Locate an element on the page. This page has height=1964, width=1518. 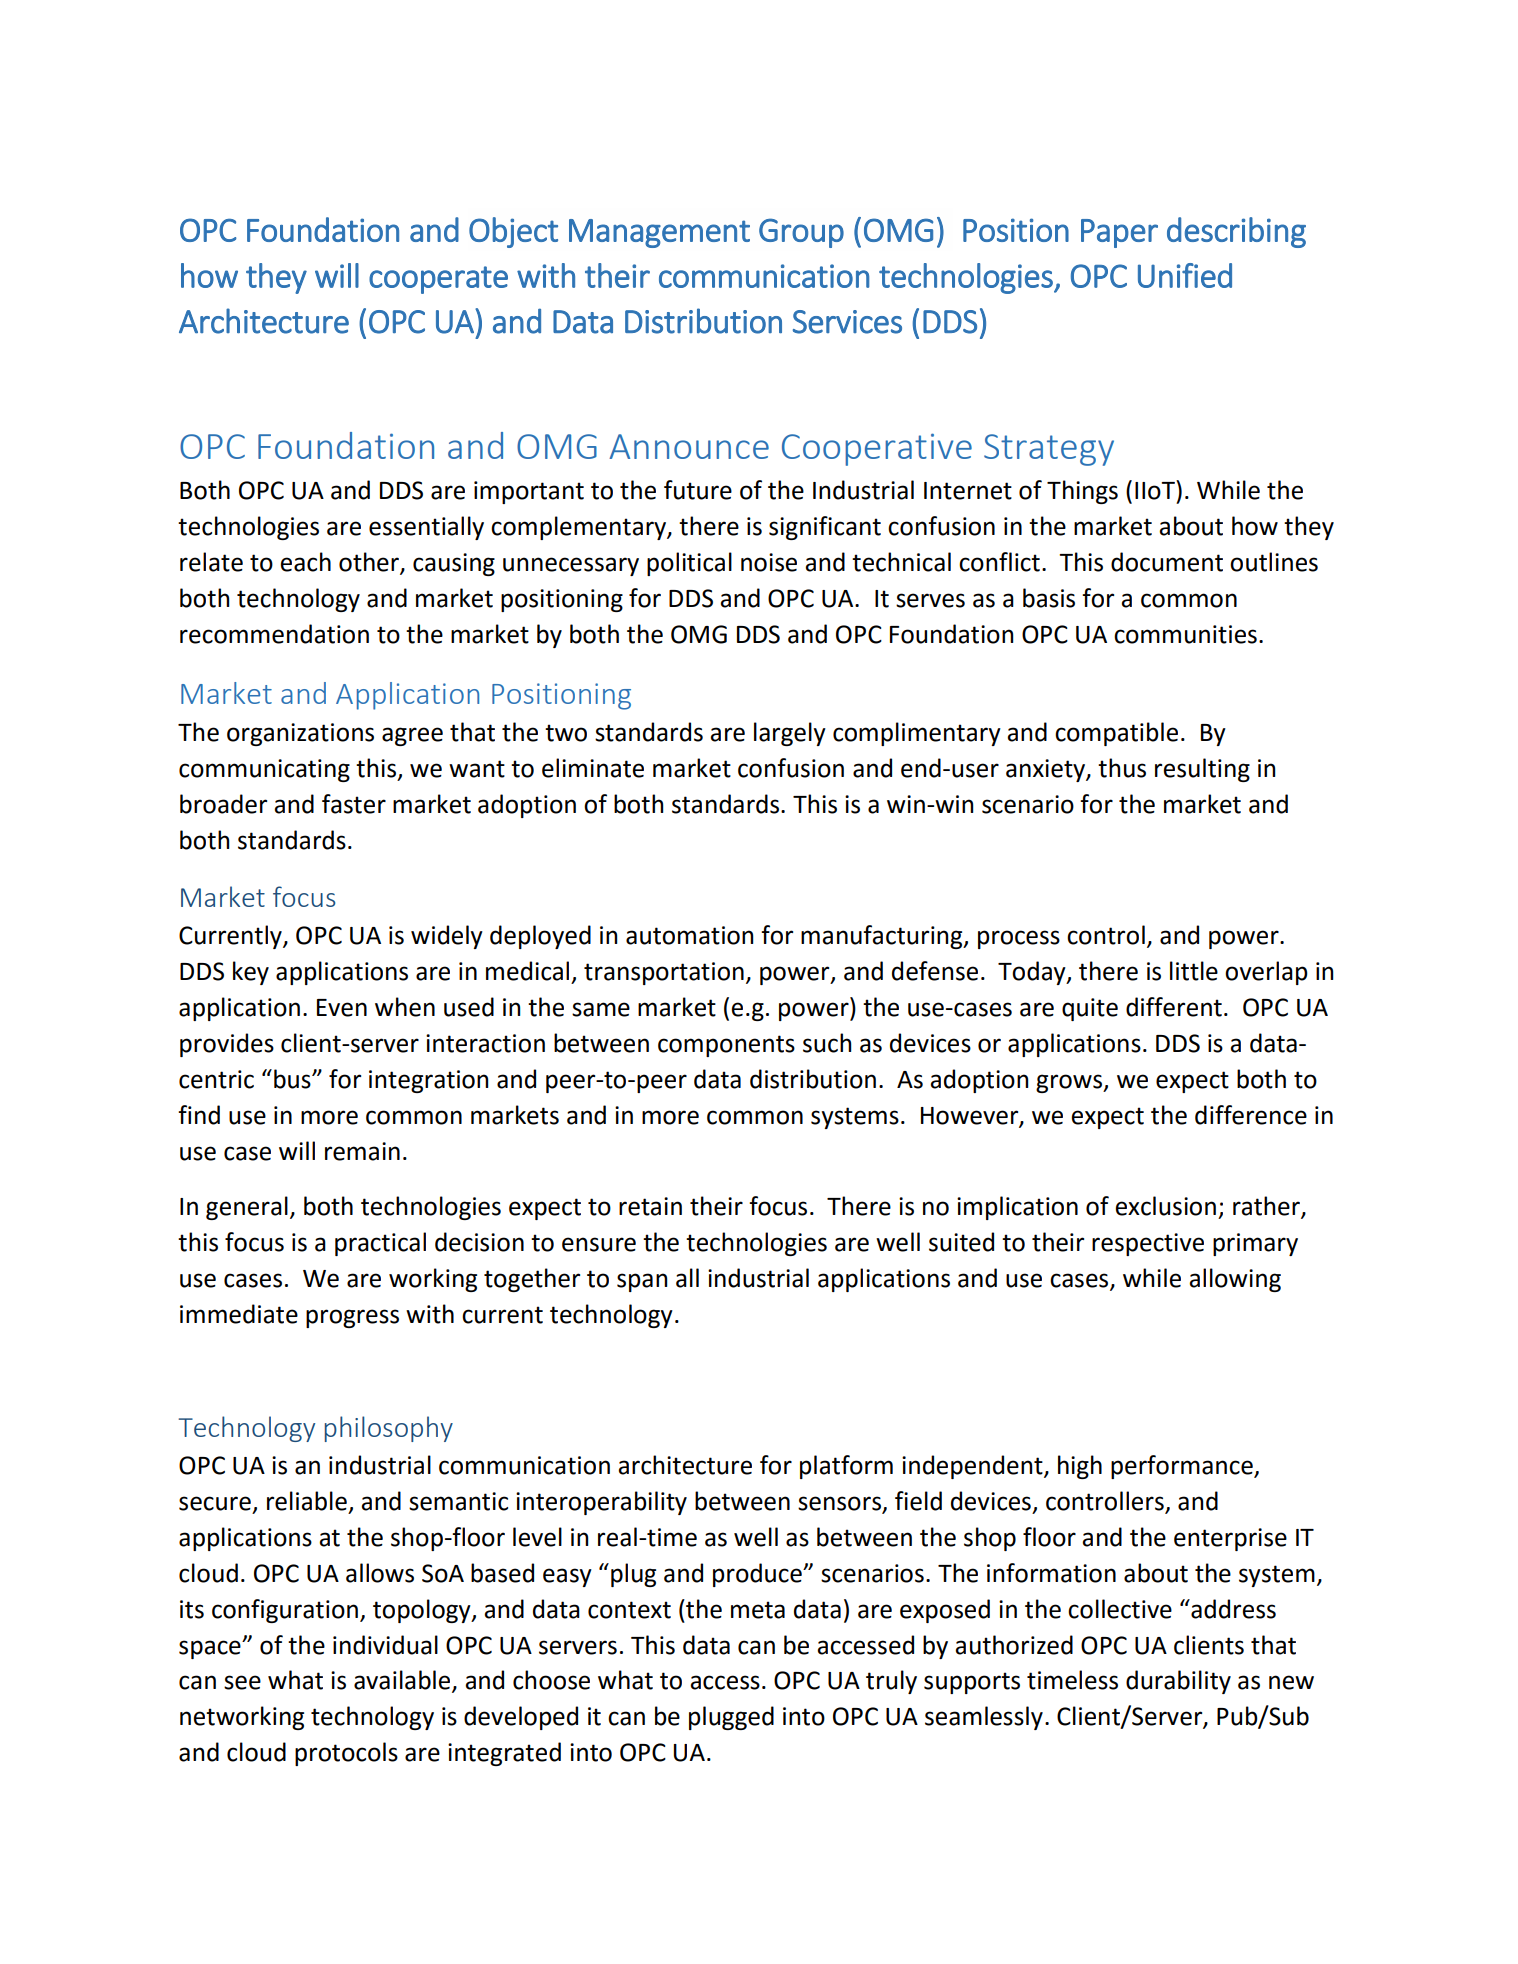
Even is located at coordinates (342, 1008).
